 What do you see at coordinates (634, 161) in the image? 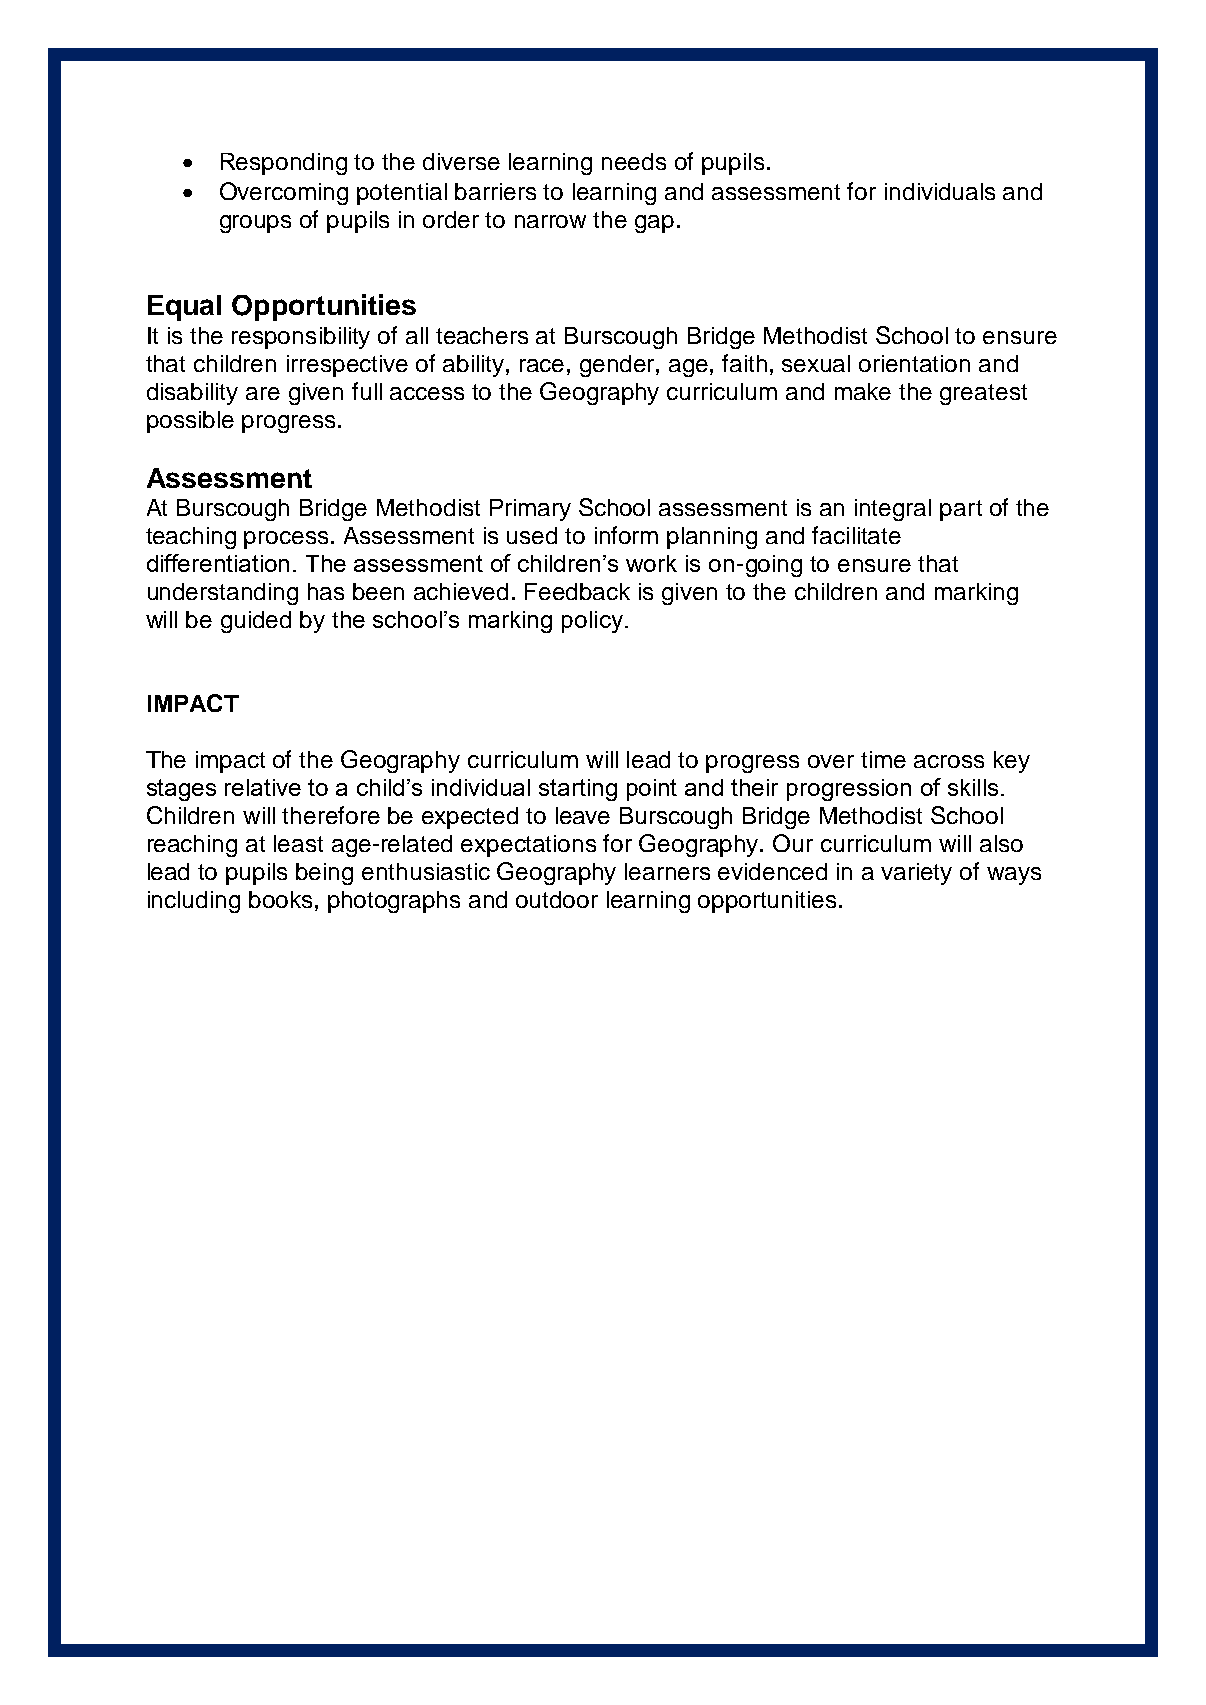
I see `needs` at bounding box center [634, 161].
